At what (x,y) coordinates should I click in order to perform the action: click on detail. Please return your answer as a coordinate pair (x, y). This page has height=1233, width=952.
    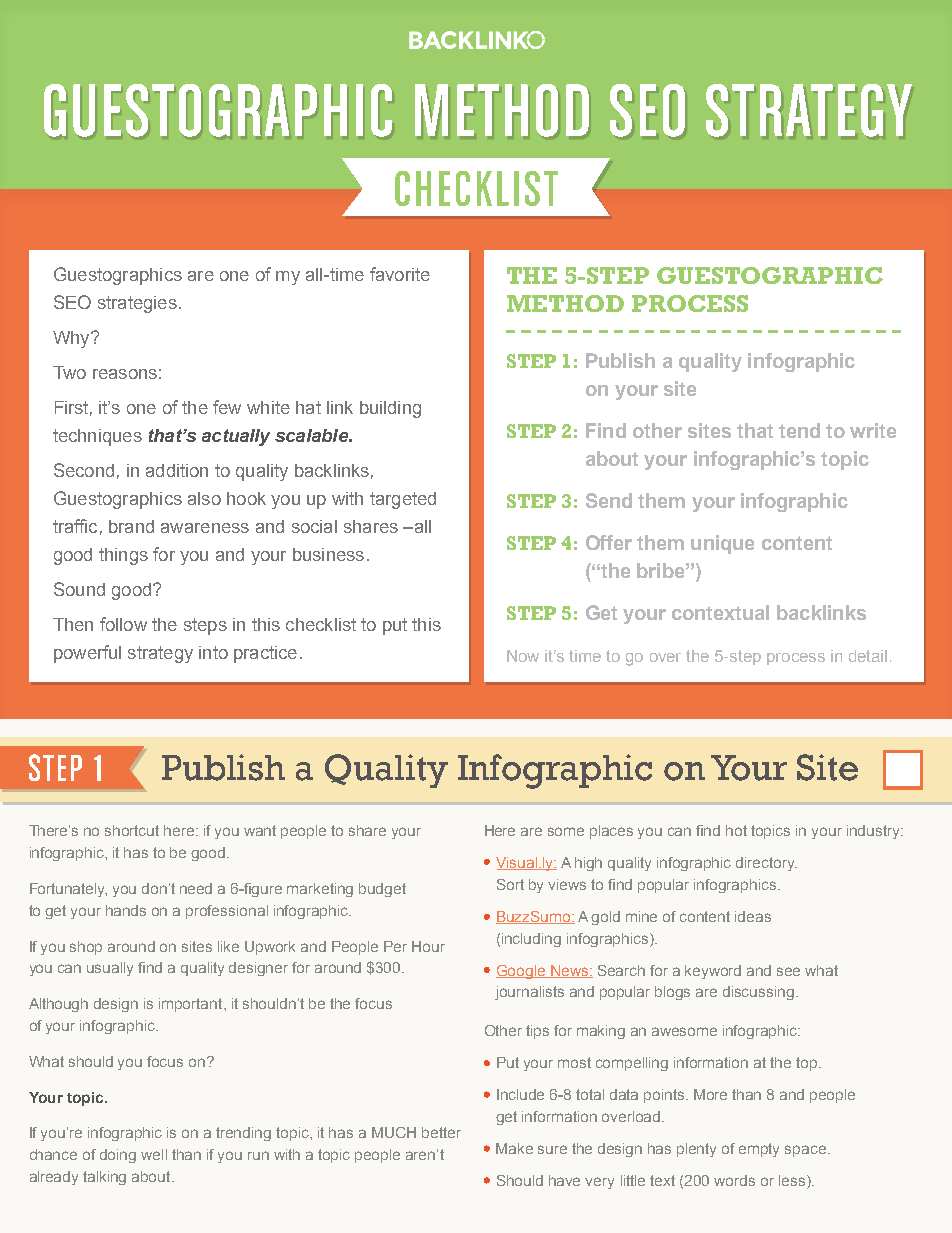
    Looking at the image, I should click on (868, 656).
